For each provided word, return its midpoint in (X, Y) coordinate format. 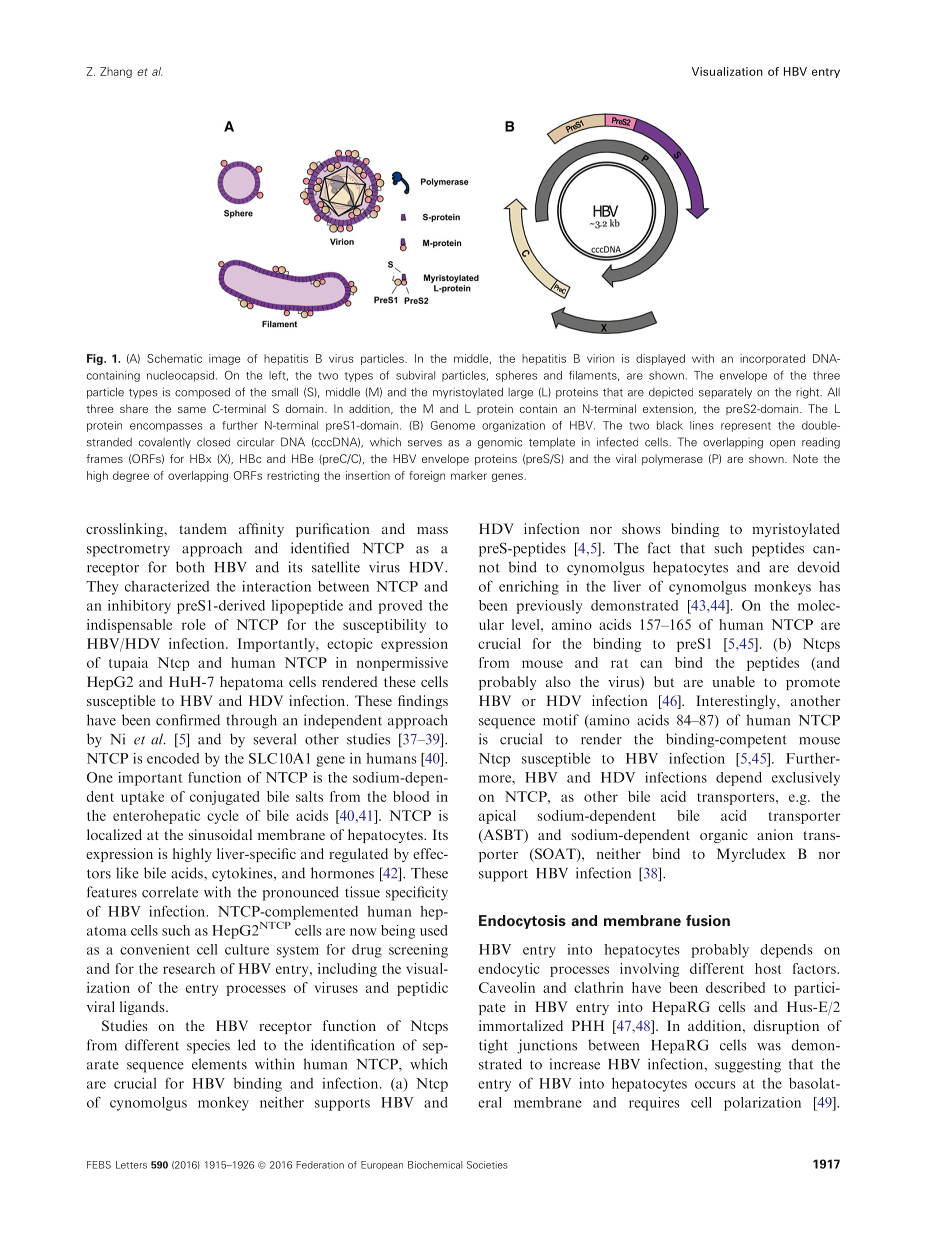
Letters (131, 1165)
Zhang (116, 72)
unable (733, 681)
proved (400, 607)
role (194, 624)
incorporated (772, 359)
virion (600, 358)
